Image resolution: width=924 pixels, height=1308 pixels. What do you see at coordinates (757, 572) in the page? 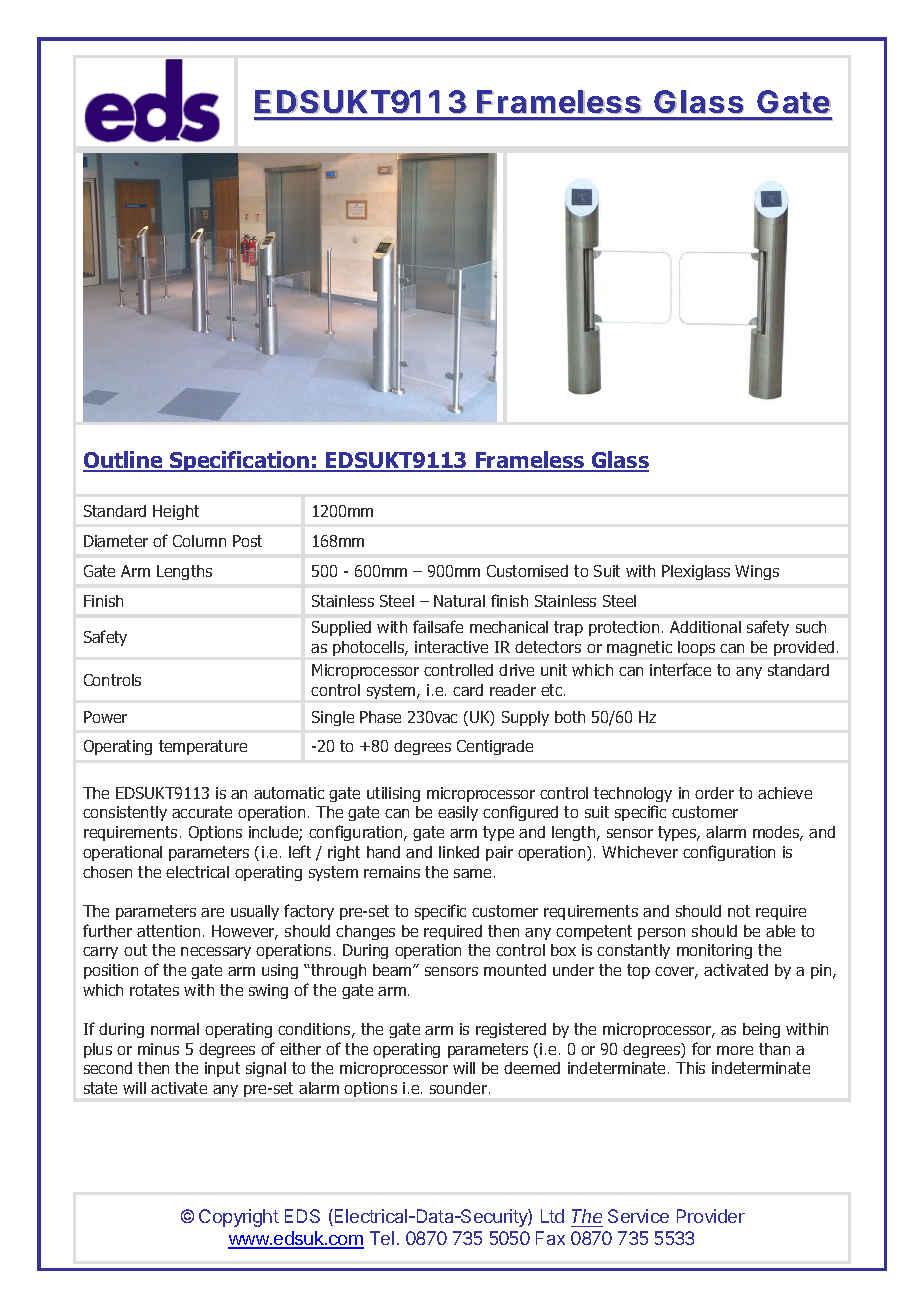
I see `Wings` at bounding box center [757, 572].
